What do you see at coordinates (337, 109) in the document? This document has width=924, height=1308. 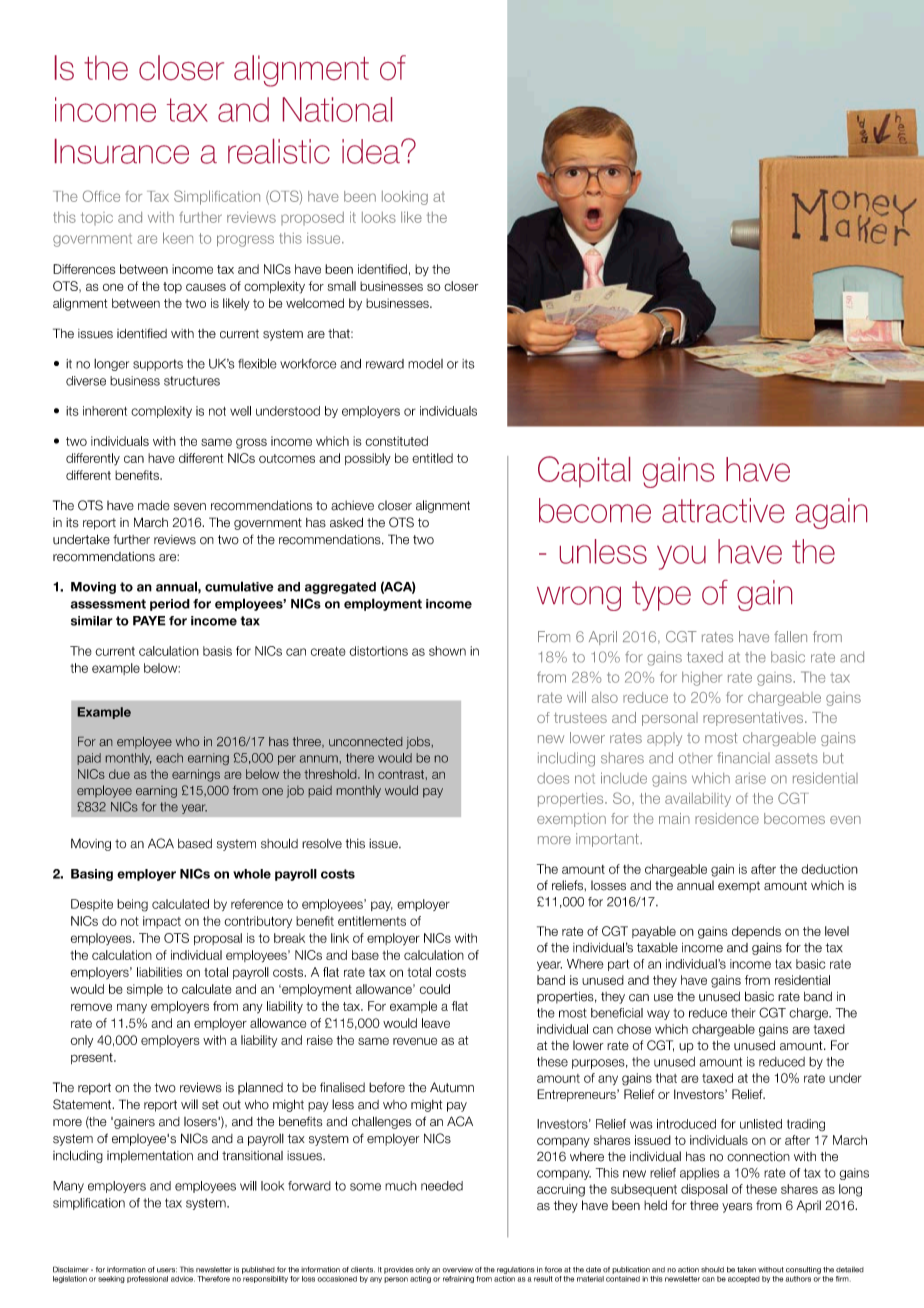 I see `National` at bounding box center [337, 109].
